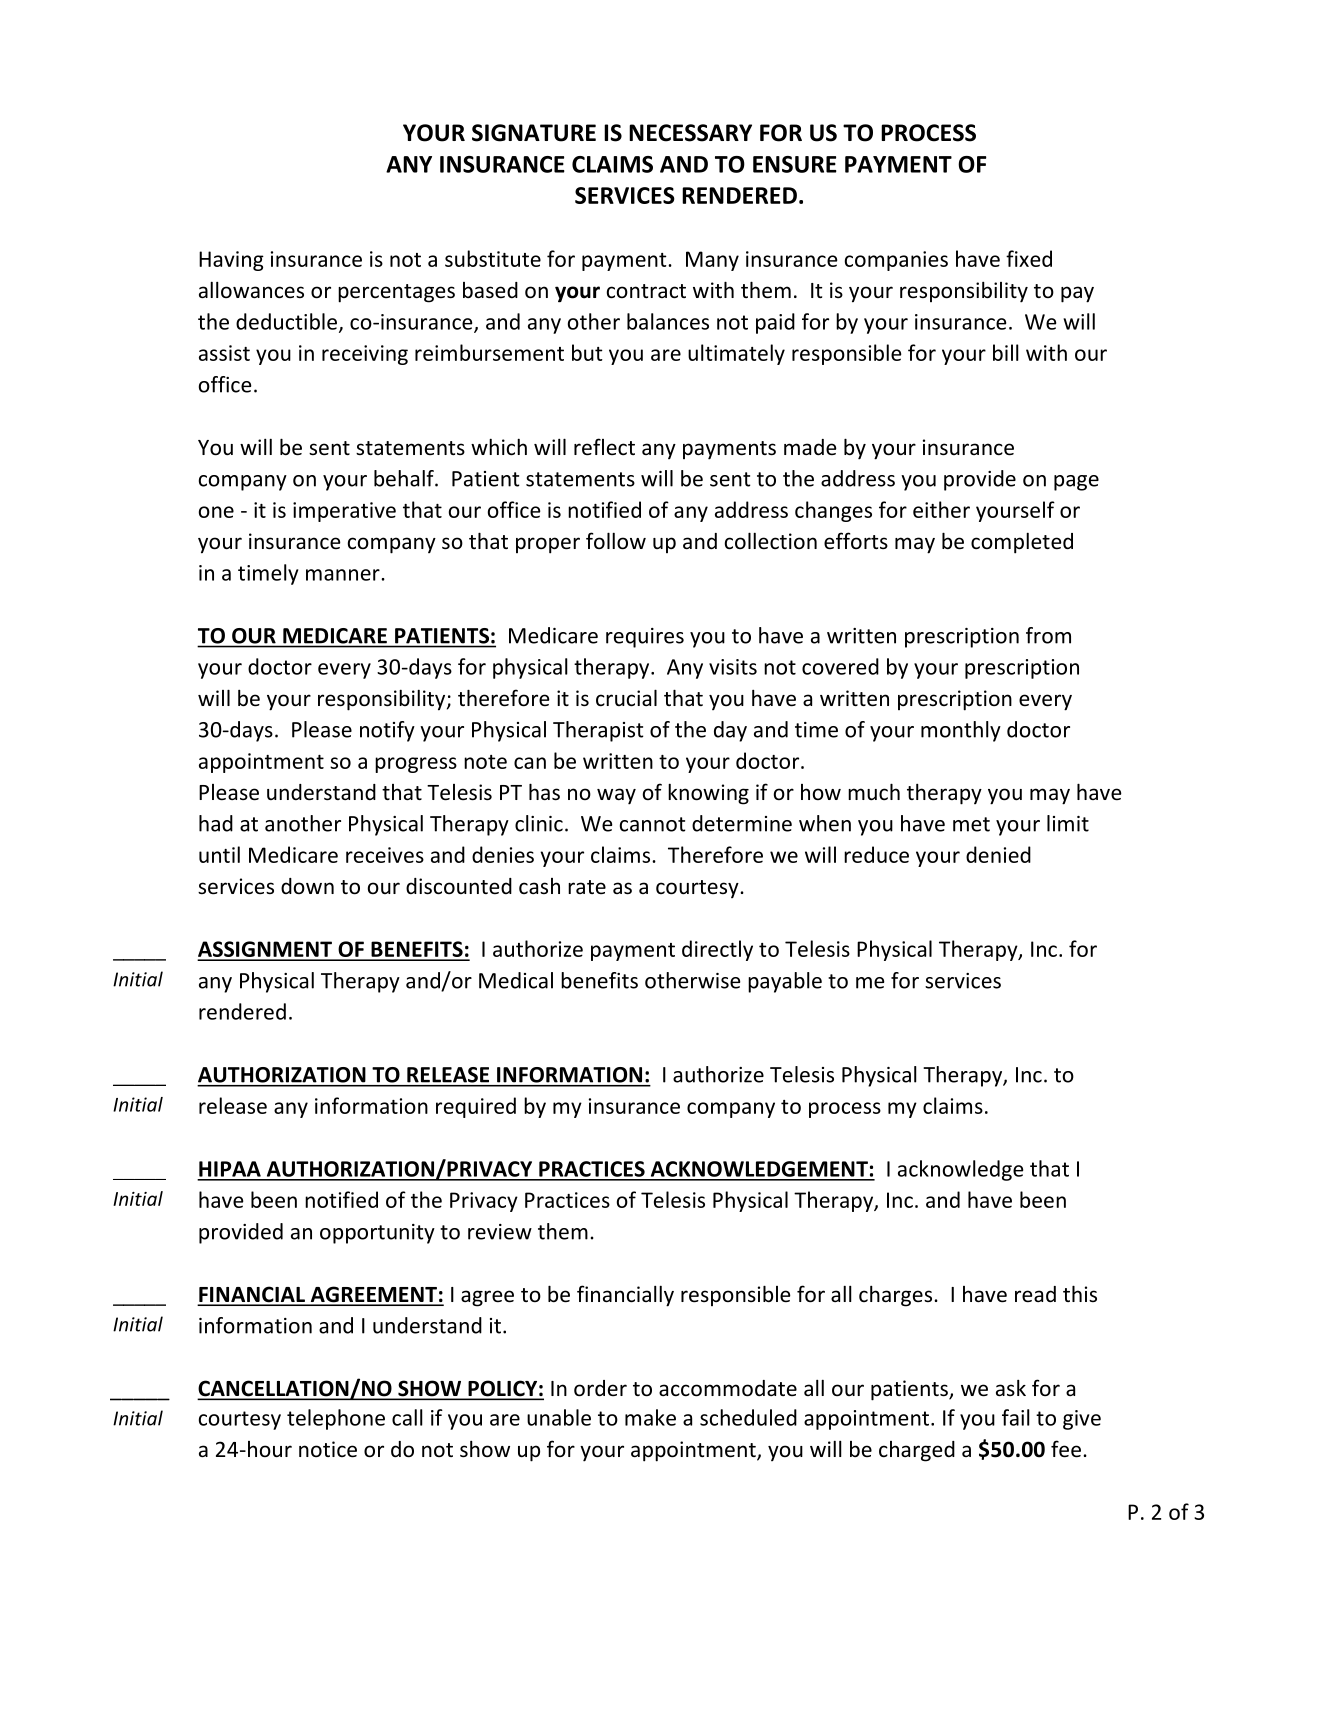  What do you see at coordinates (616, 796) in the document?
I see `way` at bounding box center [616, 796].
